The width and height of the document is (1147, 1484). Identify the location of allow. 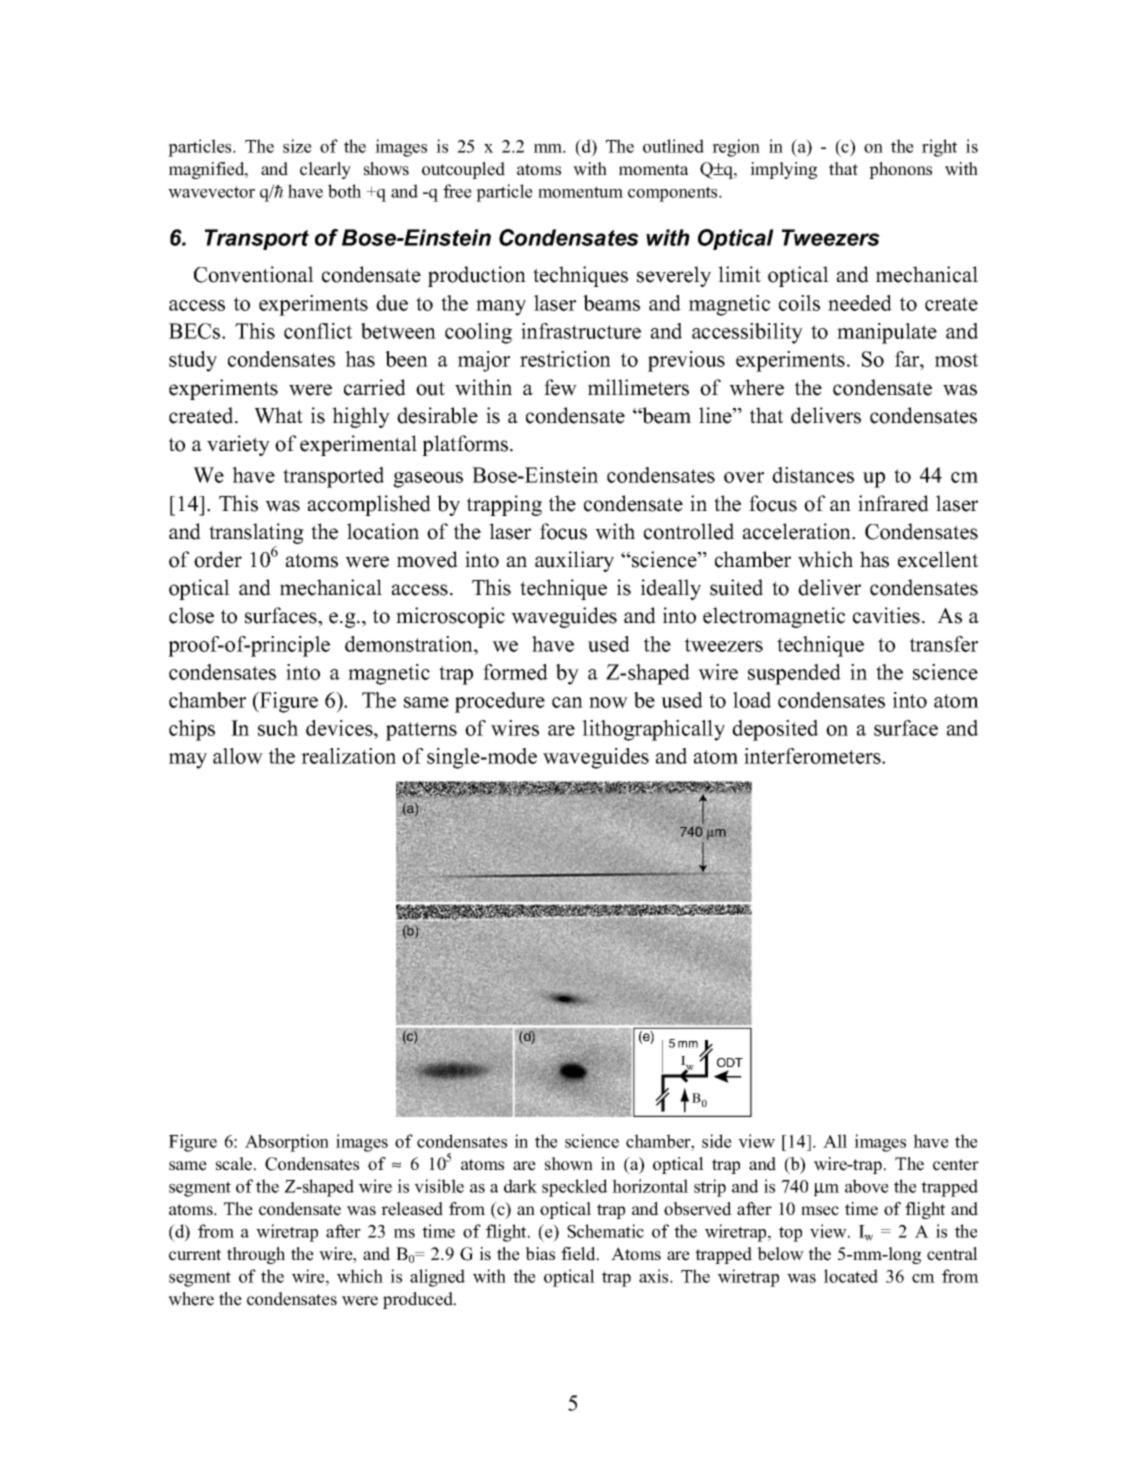
(238, 756).
